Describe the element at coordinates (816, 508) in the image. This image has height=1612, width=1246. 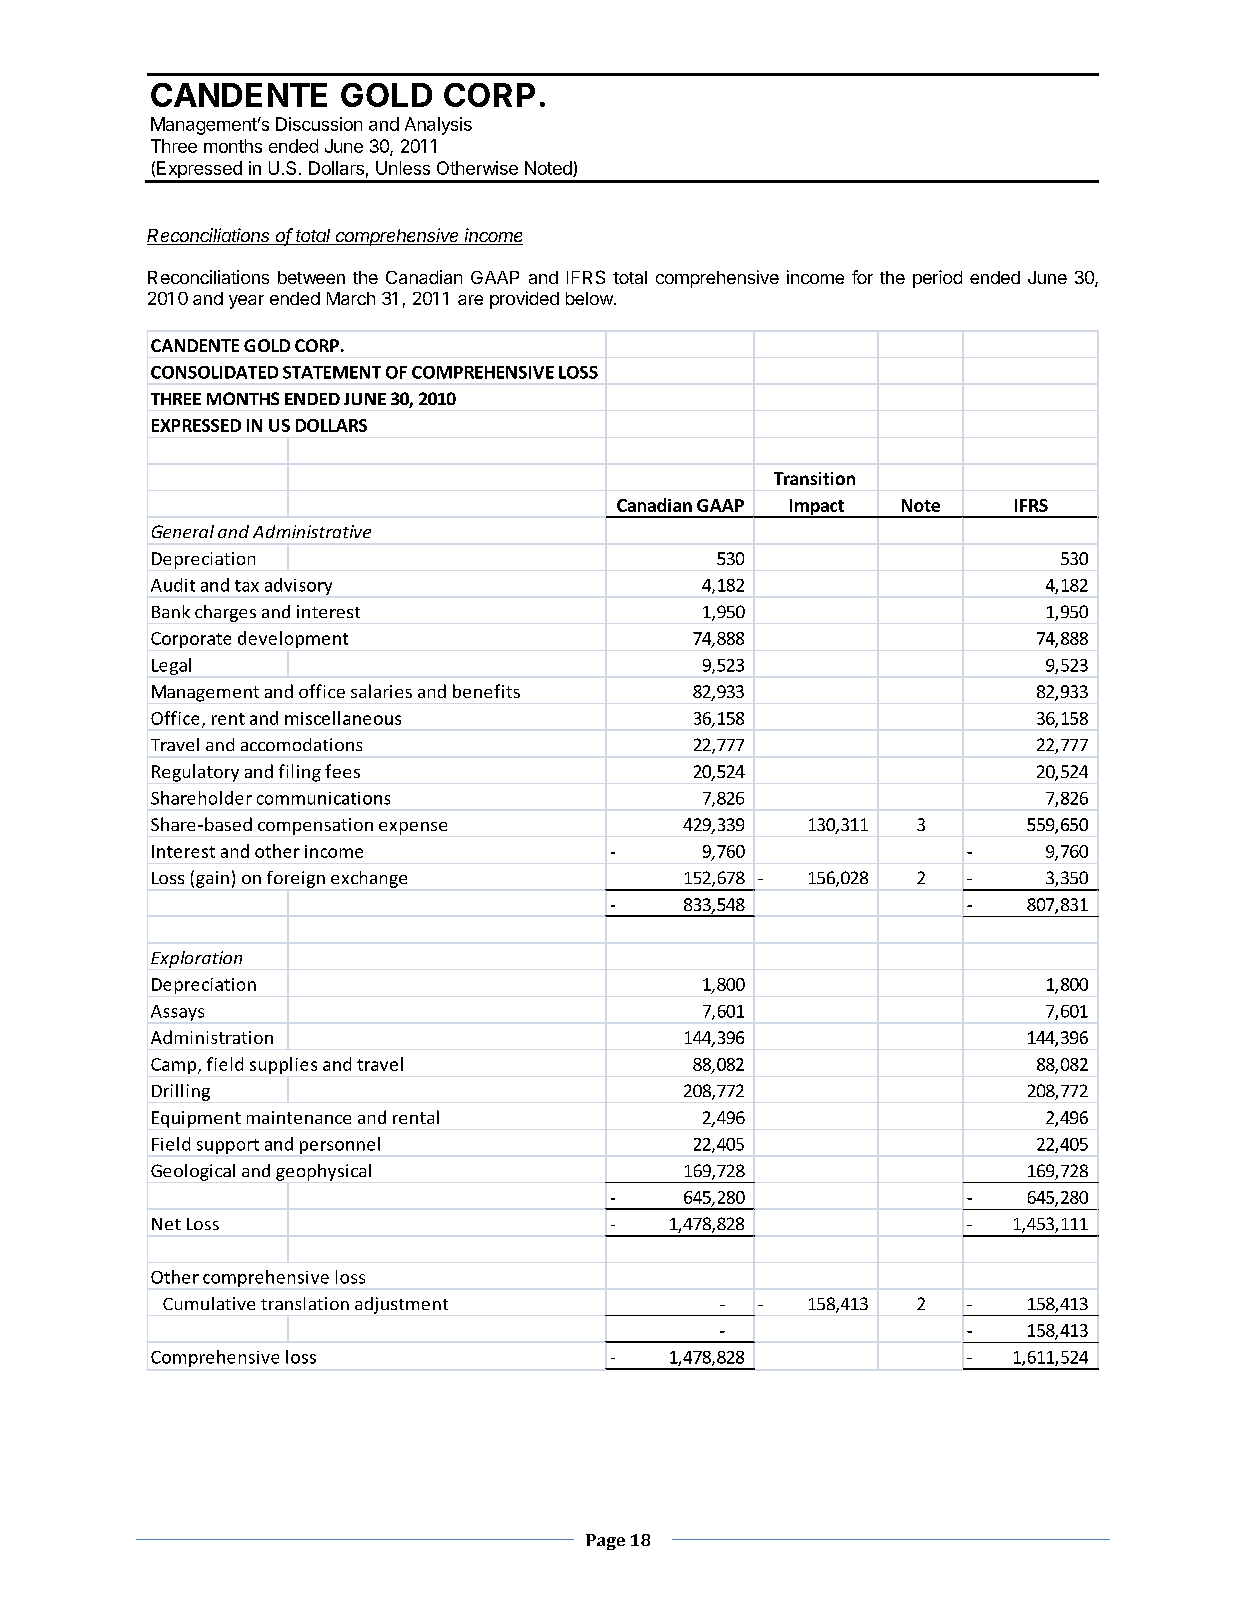
I see `Impact` at that location.
